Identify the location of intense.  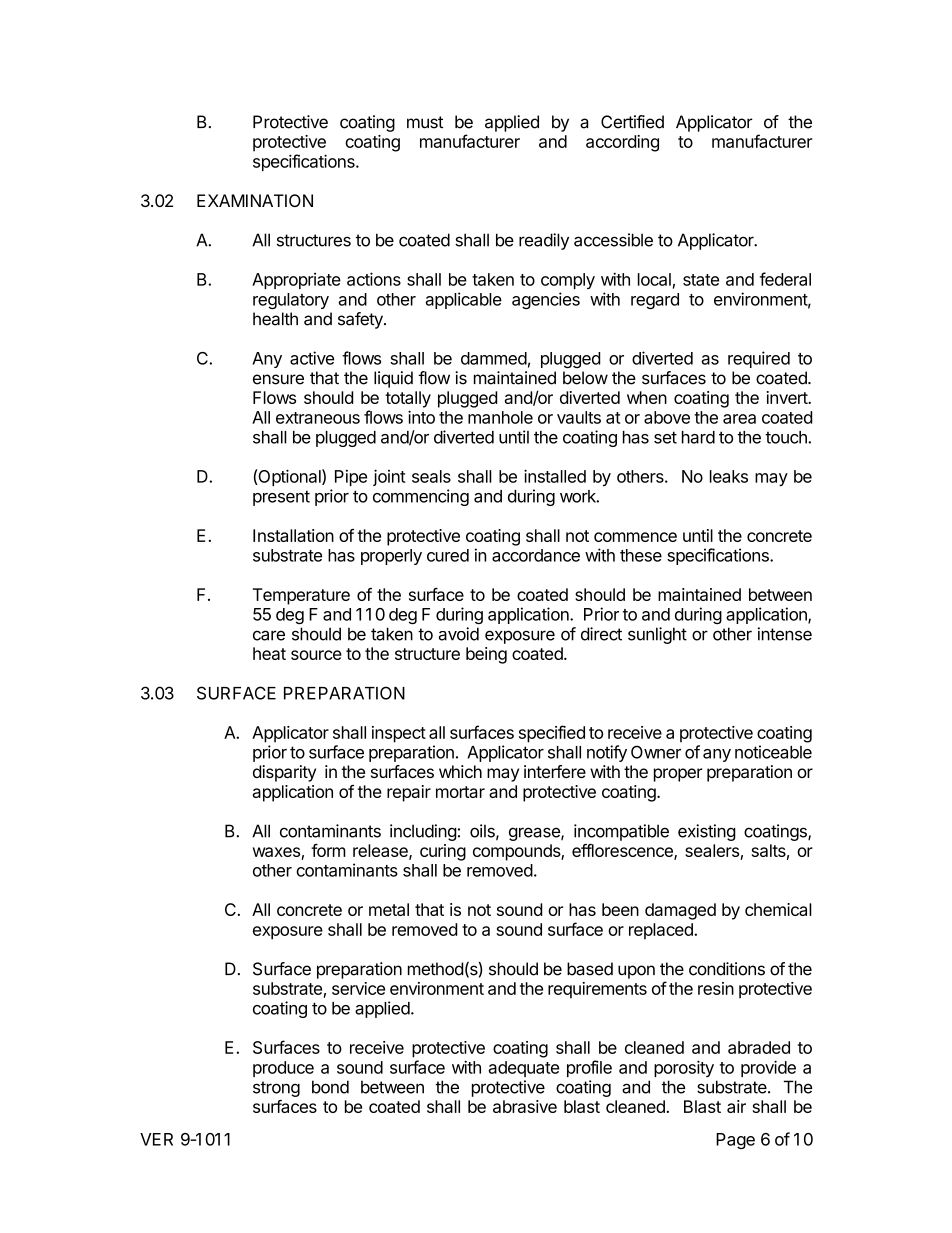
(785, 634).
